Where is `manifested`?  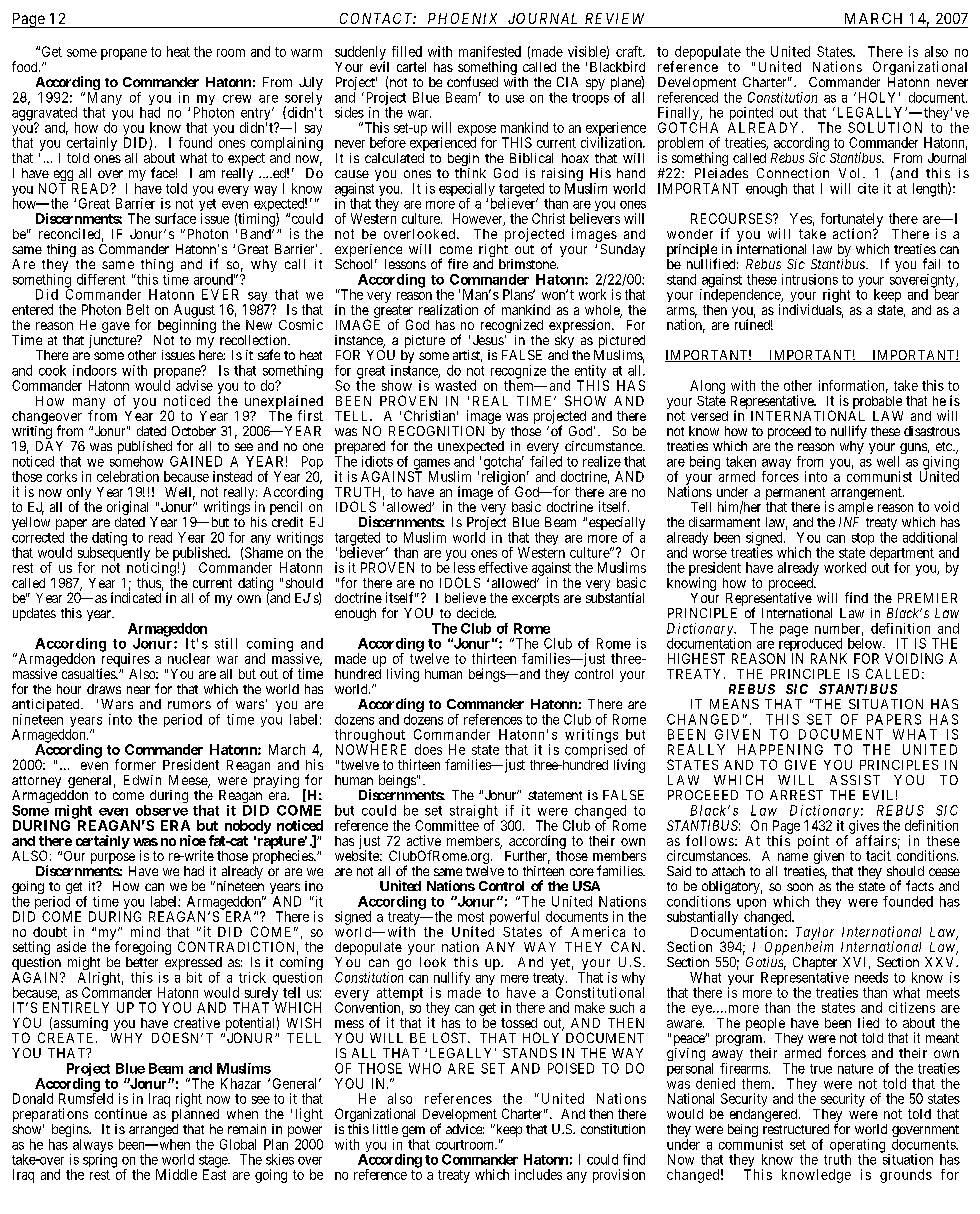 manifested is located at coordinates (490, 51).
